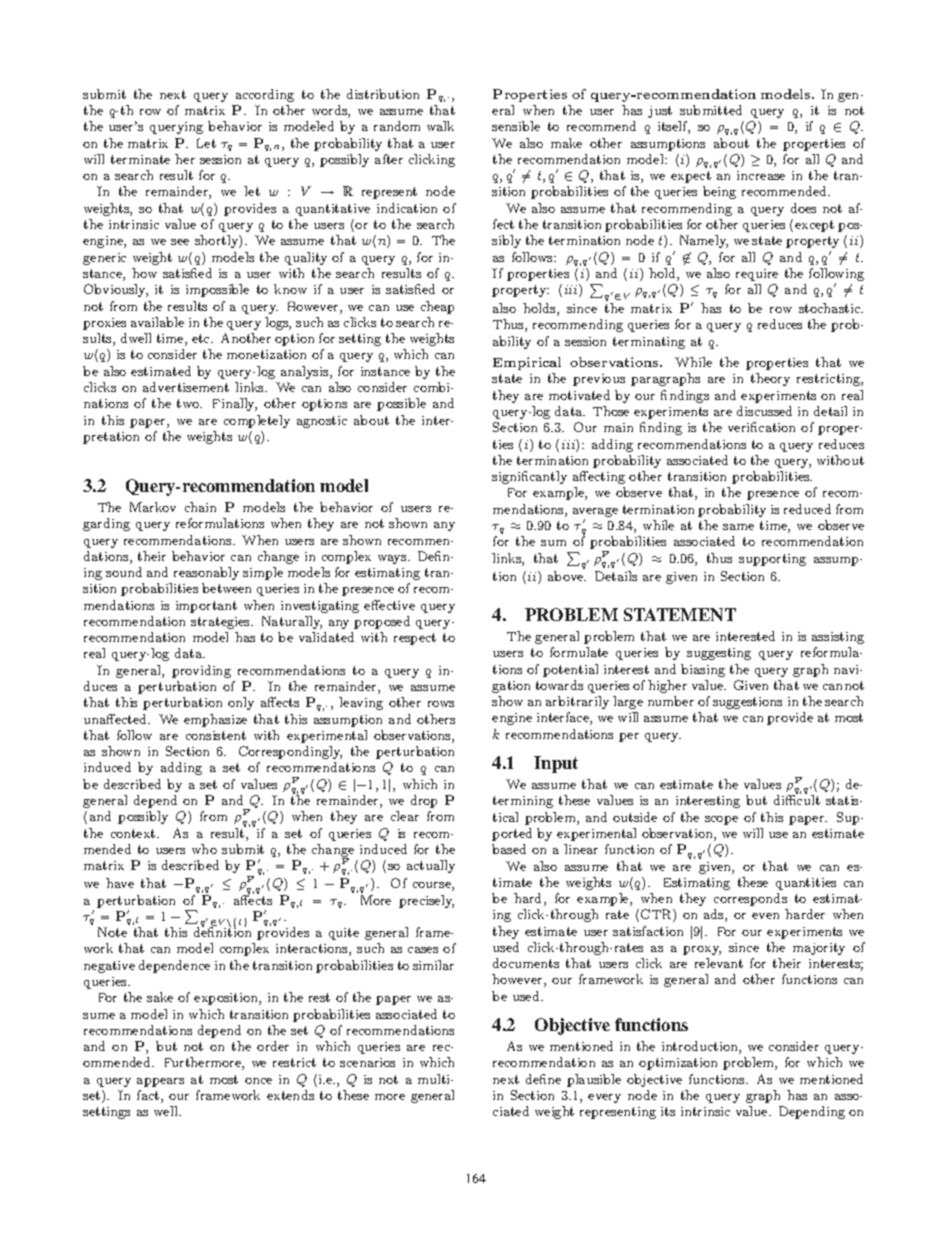 The height and width of the screenshot is (1233, 952). Describe the element at coordinates (140, 159) in the screenshot. I see `terminate` at that location.
